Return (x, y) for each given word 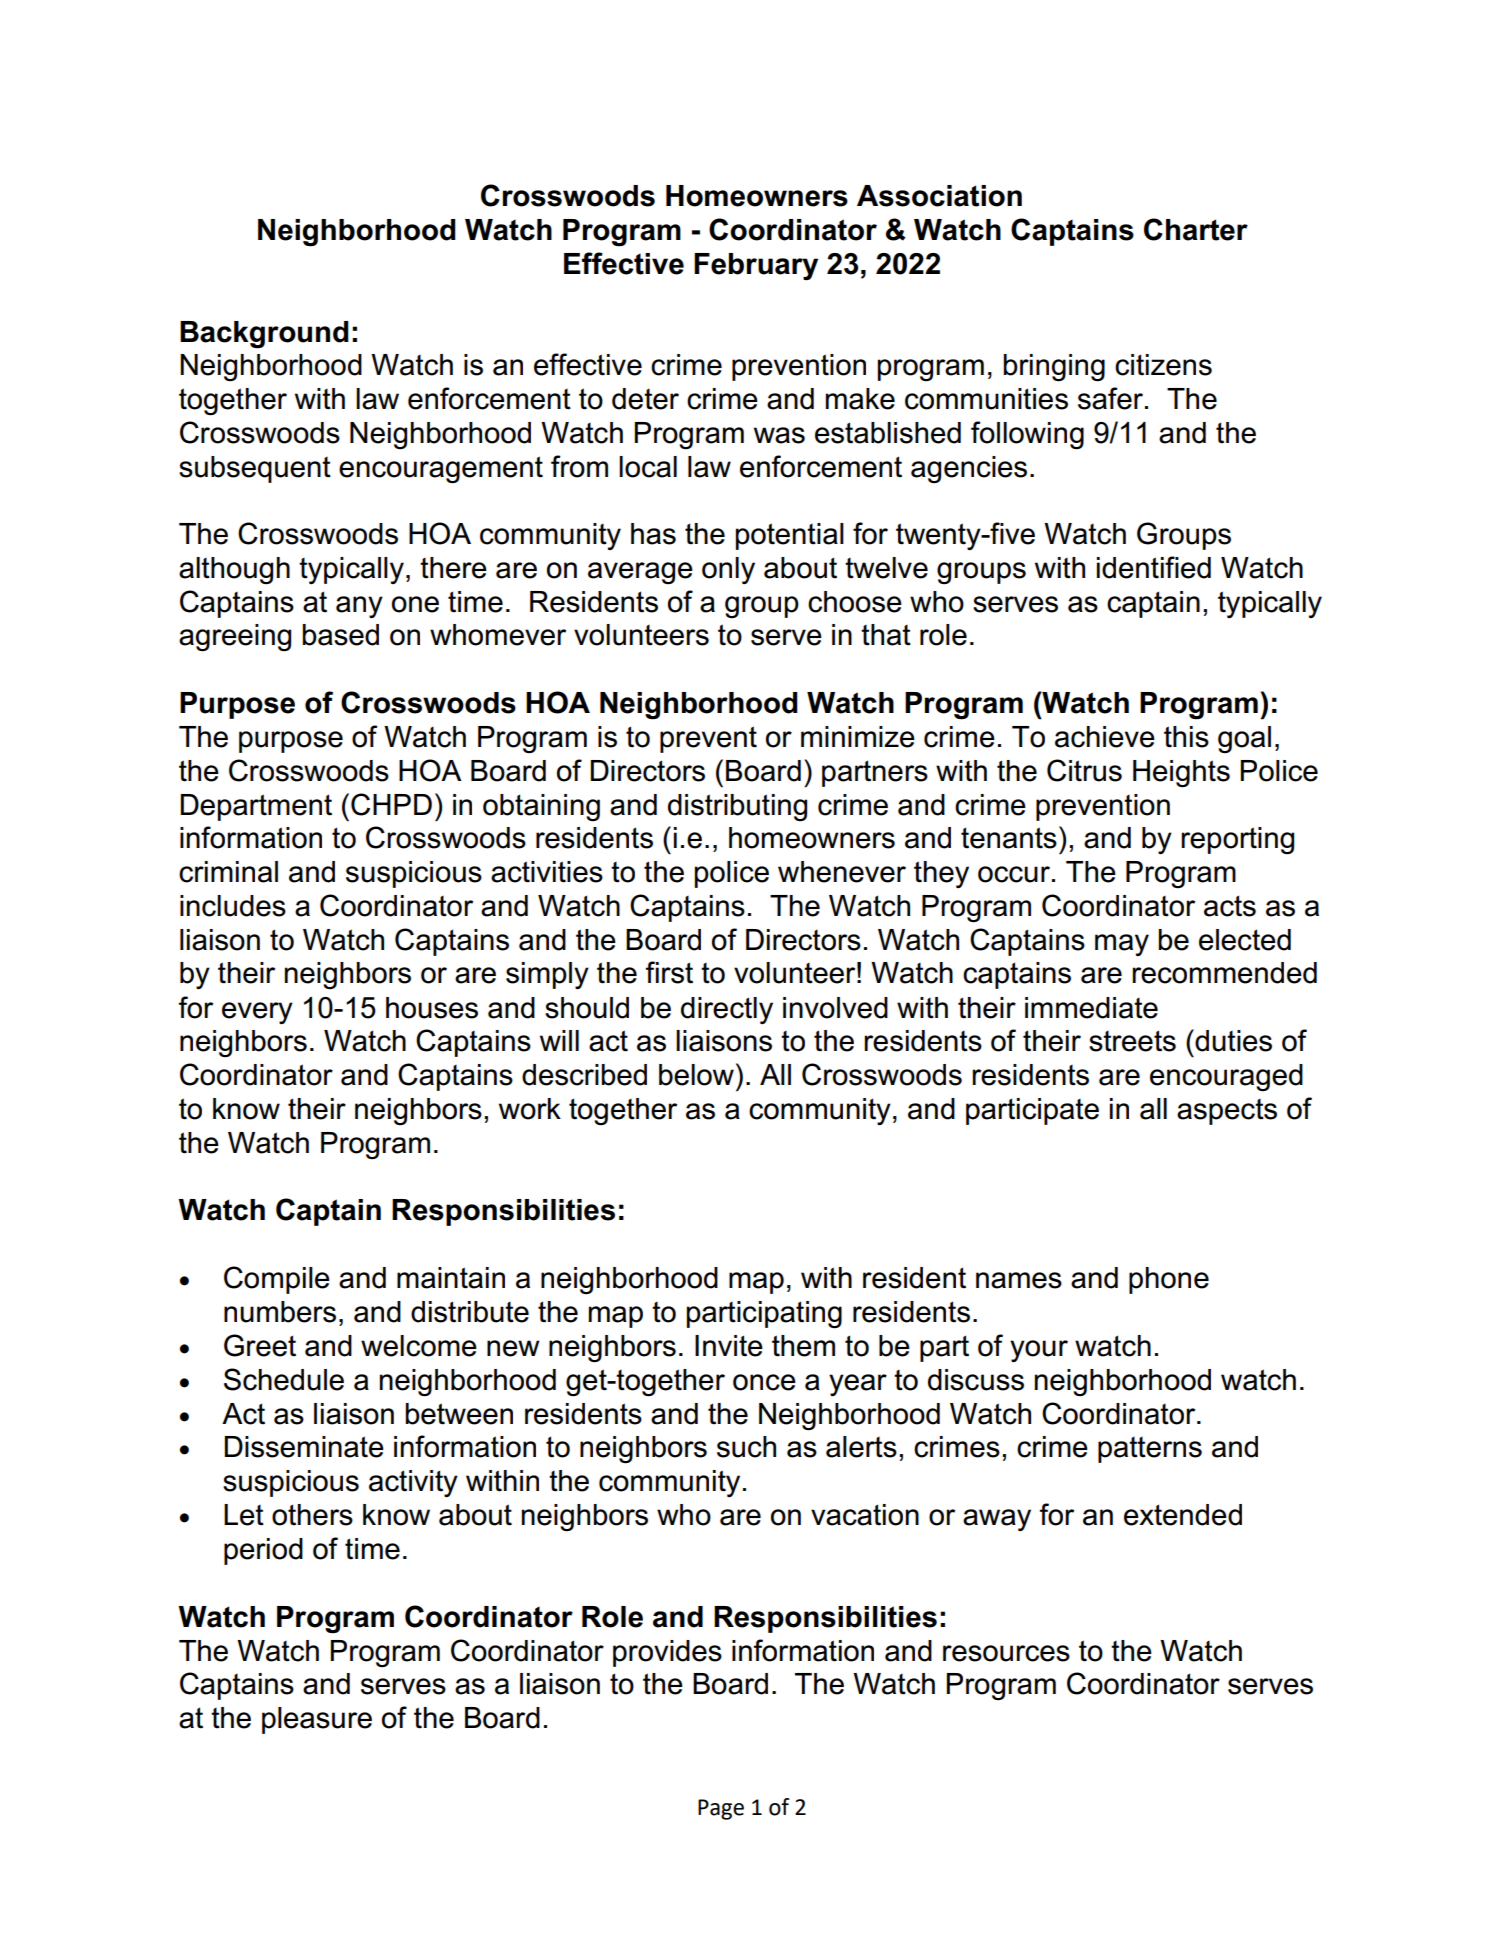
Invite (729, 1346)
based (340, 635)
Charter (1196, 229)
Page (721, 1809)
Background (264, 335)
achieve (1105, 737)
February (756, 266)
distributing (737, 808)
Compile (277, 1280)
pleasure (317, 1720)
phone (1169, 1280)
